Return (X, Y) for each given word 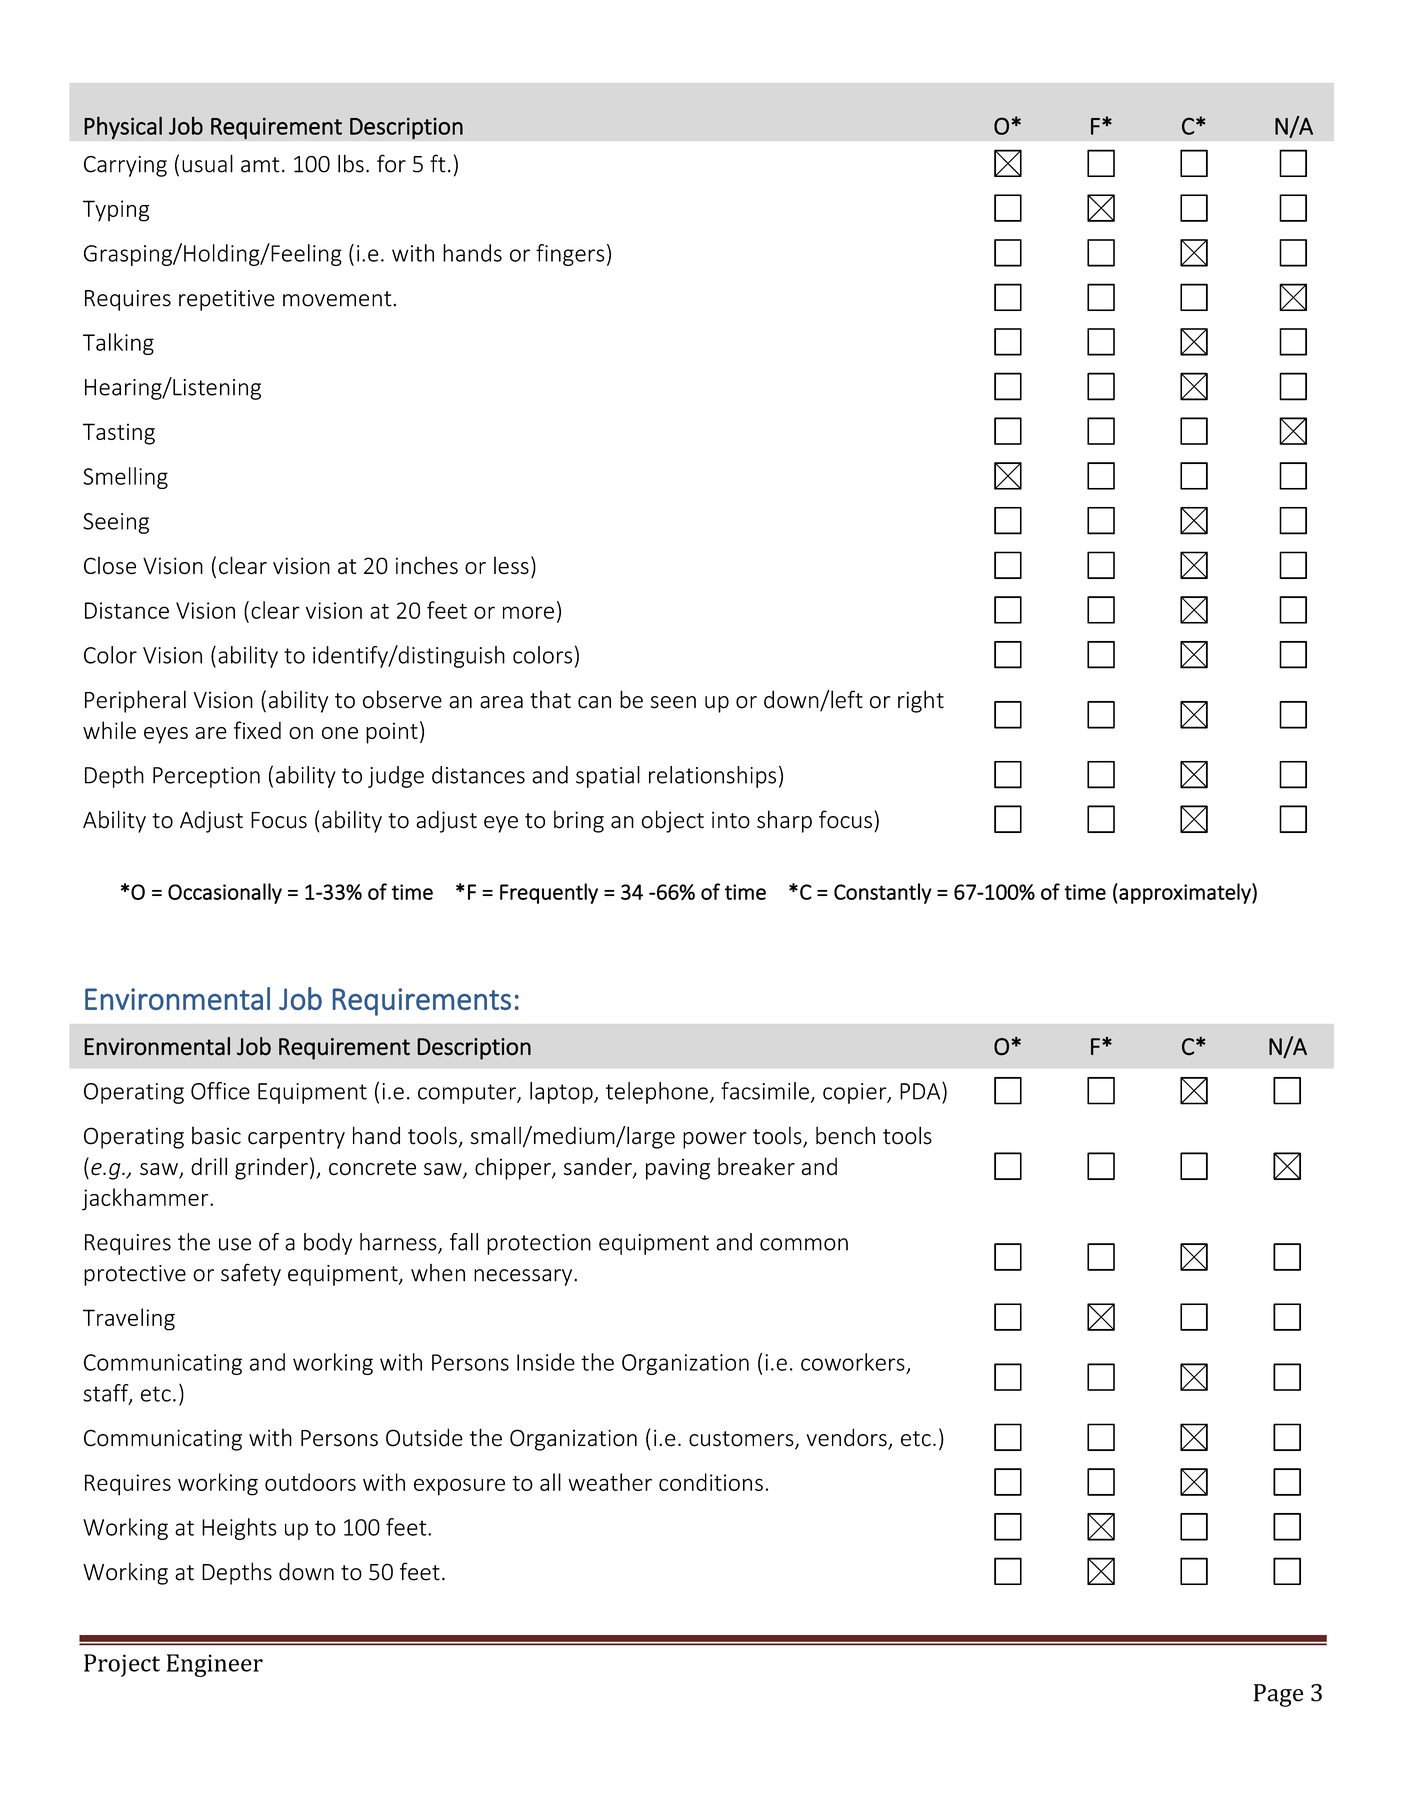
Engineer (215, 1665)
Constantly (883, 893)
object (672, 821)
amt (260, 165)
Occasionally (225, 893)
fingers (570, 255)
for (391, 163)
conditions (711, 1482)
